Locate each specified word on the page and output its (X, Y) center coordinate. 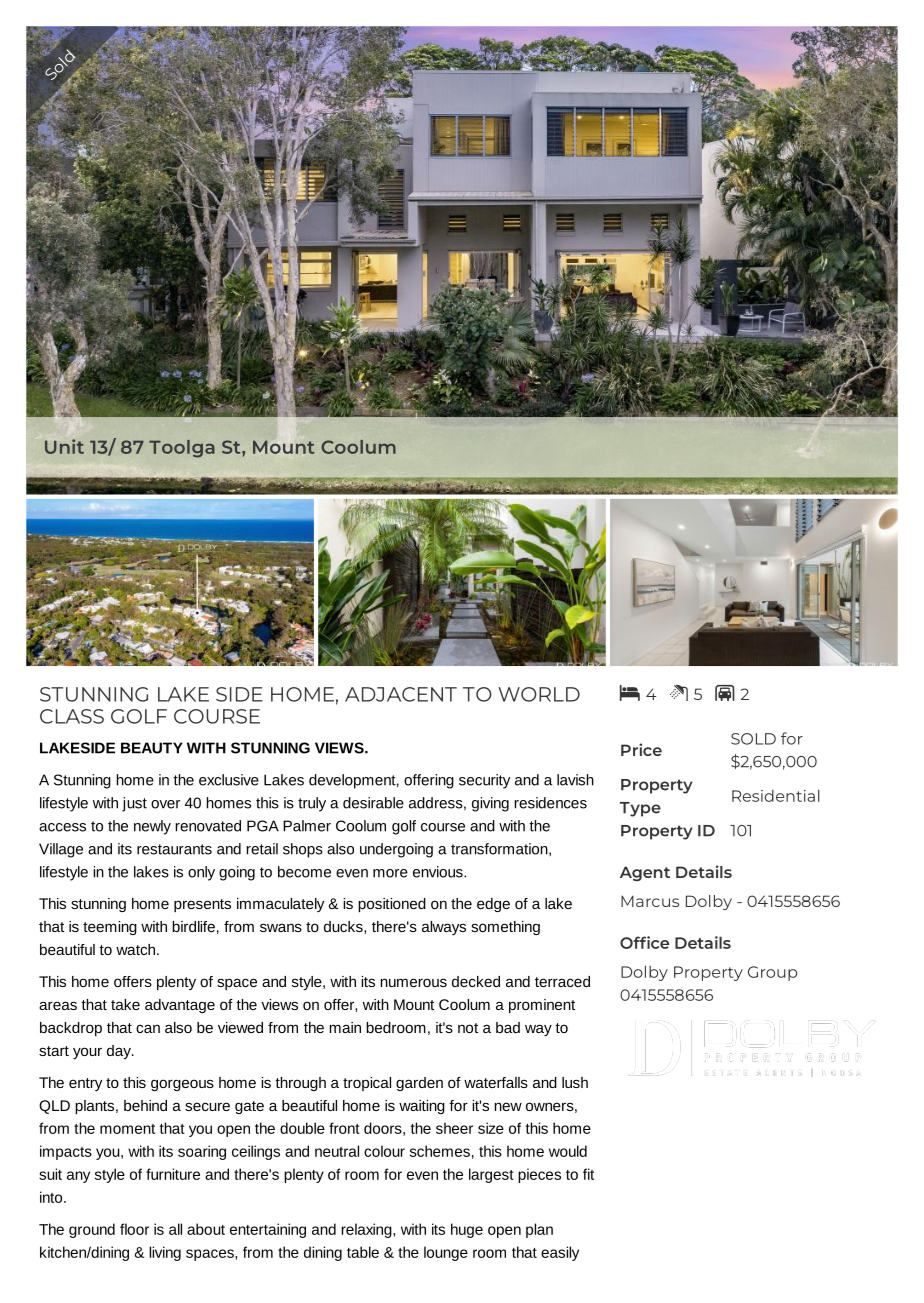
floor (134, 1229)
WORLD (539, 694)
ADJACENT (401, 694)
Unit (64, 446)
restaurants (174, 849)
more (390, 873)
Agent (645, 873)
